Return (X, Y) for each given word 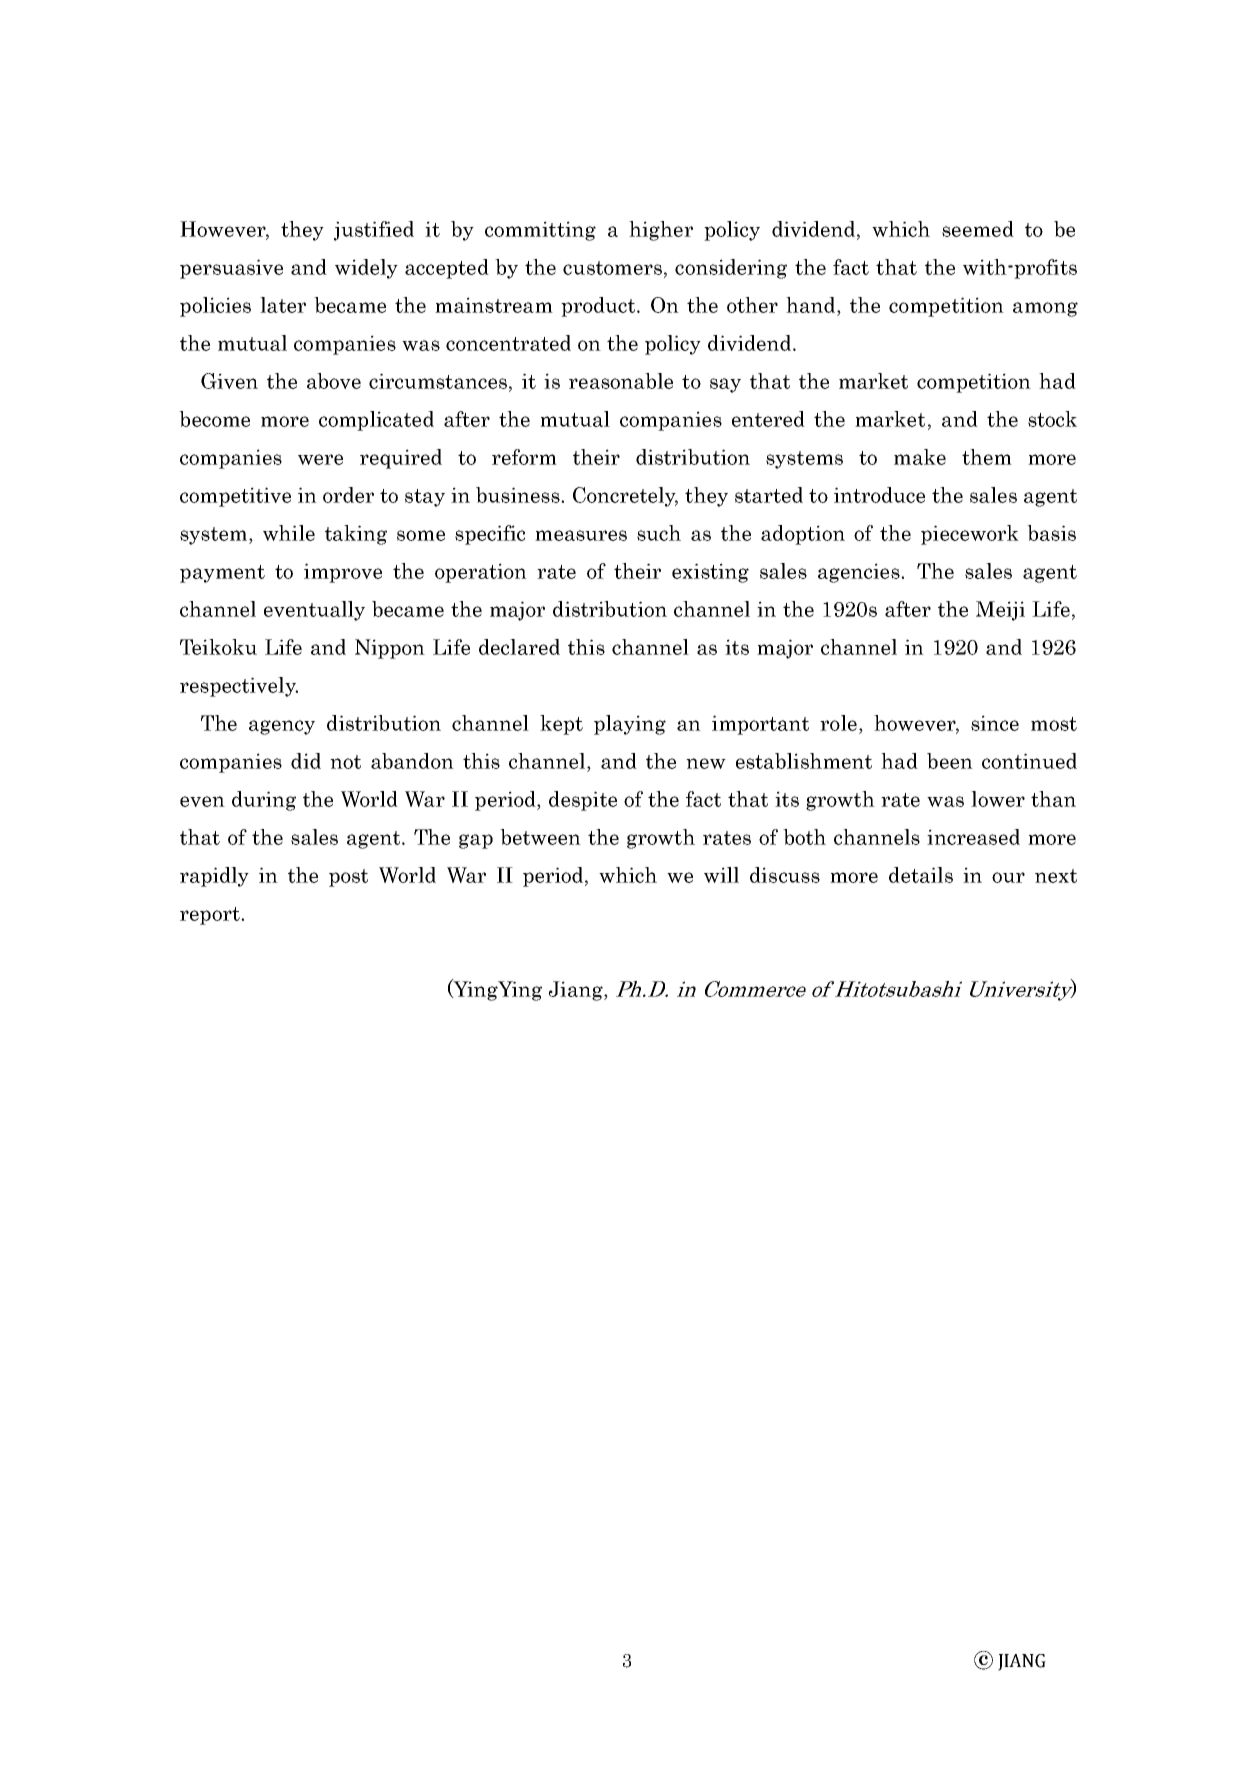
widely (366, 269)
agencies (860, 573)
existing (710, 573)
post (348, 878)
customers (612, 268)
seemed (978, 229)
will (721, 875)
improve (343, 573)
